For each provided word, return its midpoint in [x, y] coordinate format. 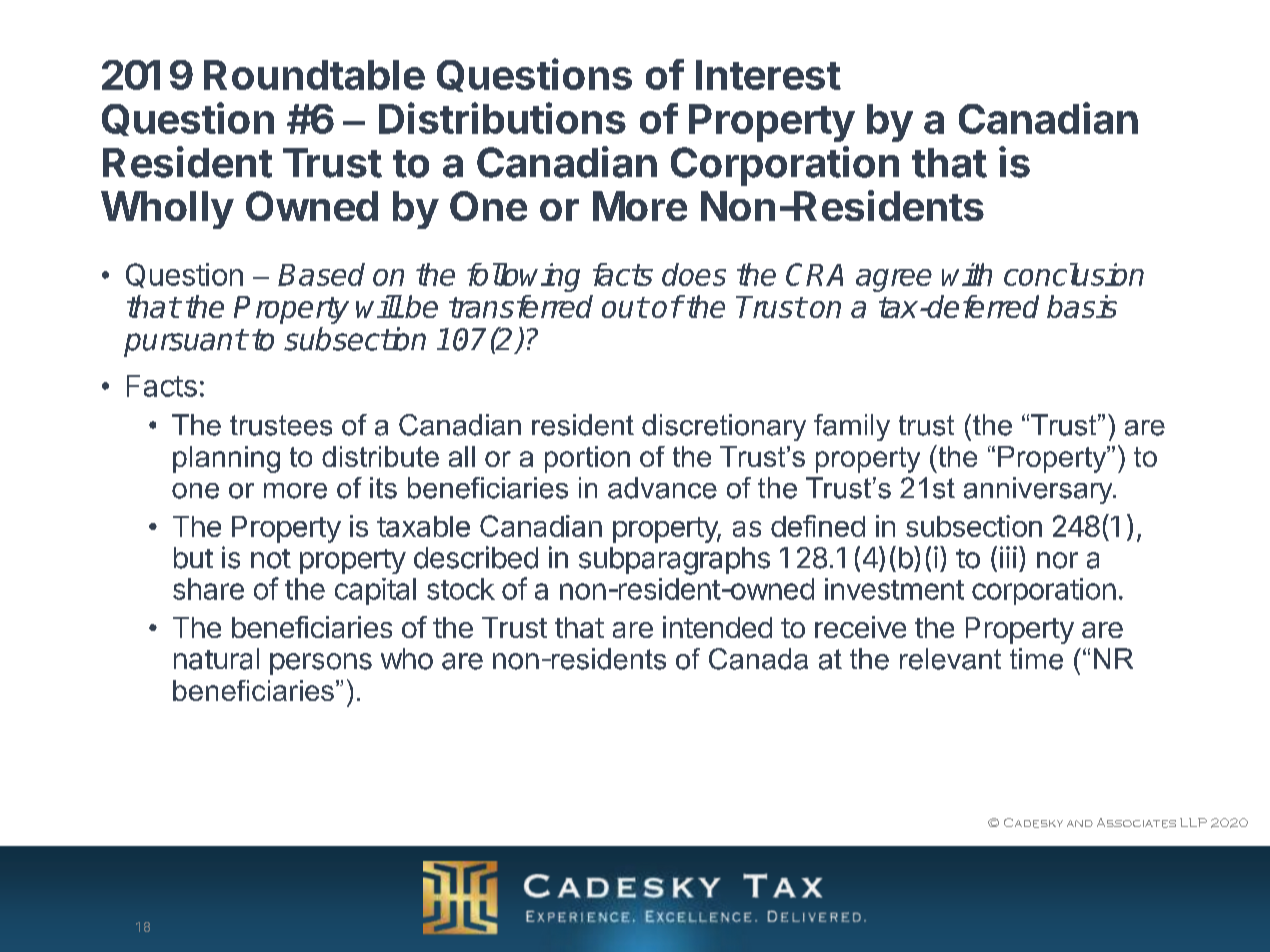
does [694, 274]
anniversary [1039, 490]
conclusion [1074, 274]
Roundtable [314, 75]
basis [1082, 306]
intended [717, 627]
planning [226, 459]
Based [321, 274]
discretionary [724, 427]
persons [321, 664]
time [1036, 659]
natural [216, 659]
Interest [768, 75]
